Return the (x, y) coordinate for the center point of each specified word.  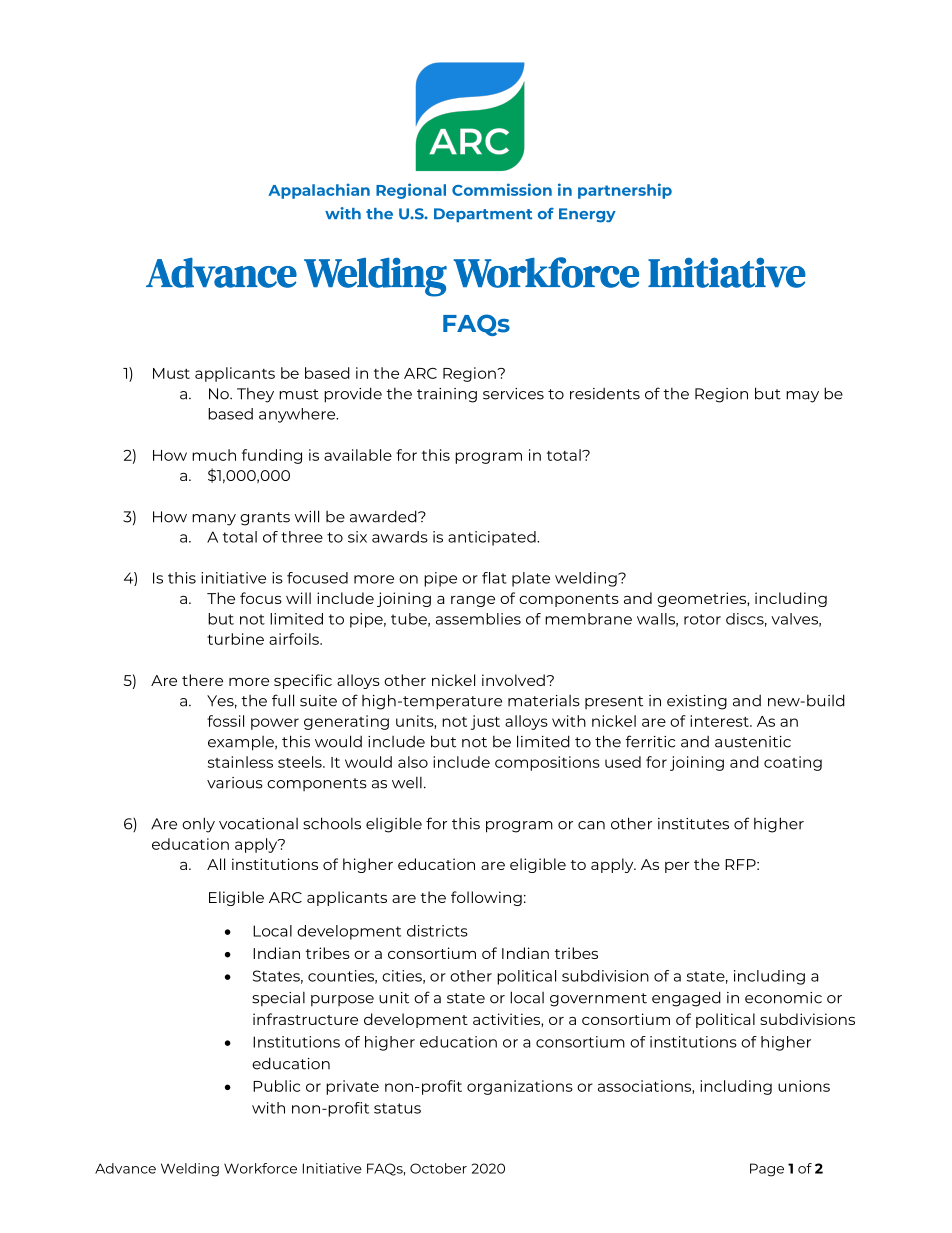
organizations (520, 1087)
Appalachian (319, 191)
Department (483, 215)
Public (276, 1086)
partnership (625, 191)
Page (767, 1170)
